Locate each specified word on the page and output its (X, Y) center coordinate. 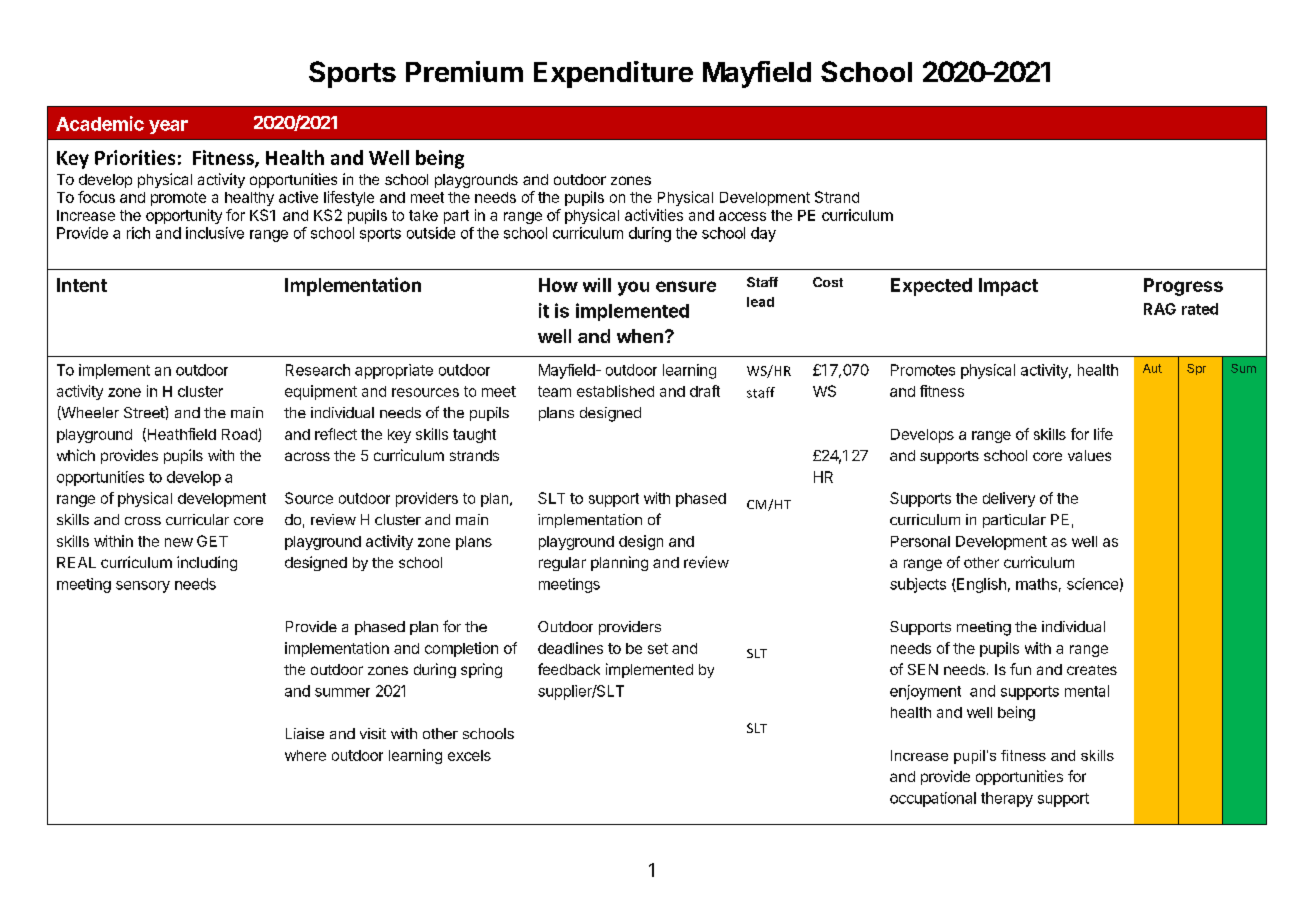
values (1089, 455)
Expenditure (613, 74)
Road (240, 435)
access (742, 216)
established (615, 391)
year (168, 127)
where (305, 755)
